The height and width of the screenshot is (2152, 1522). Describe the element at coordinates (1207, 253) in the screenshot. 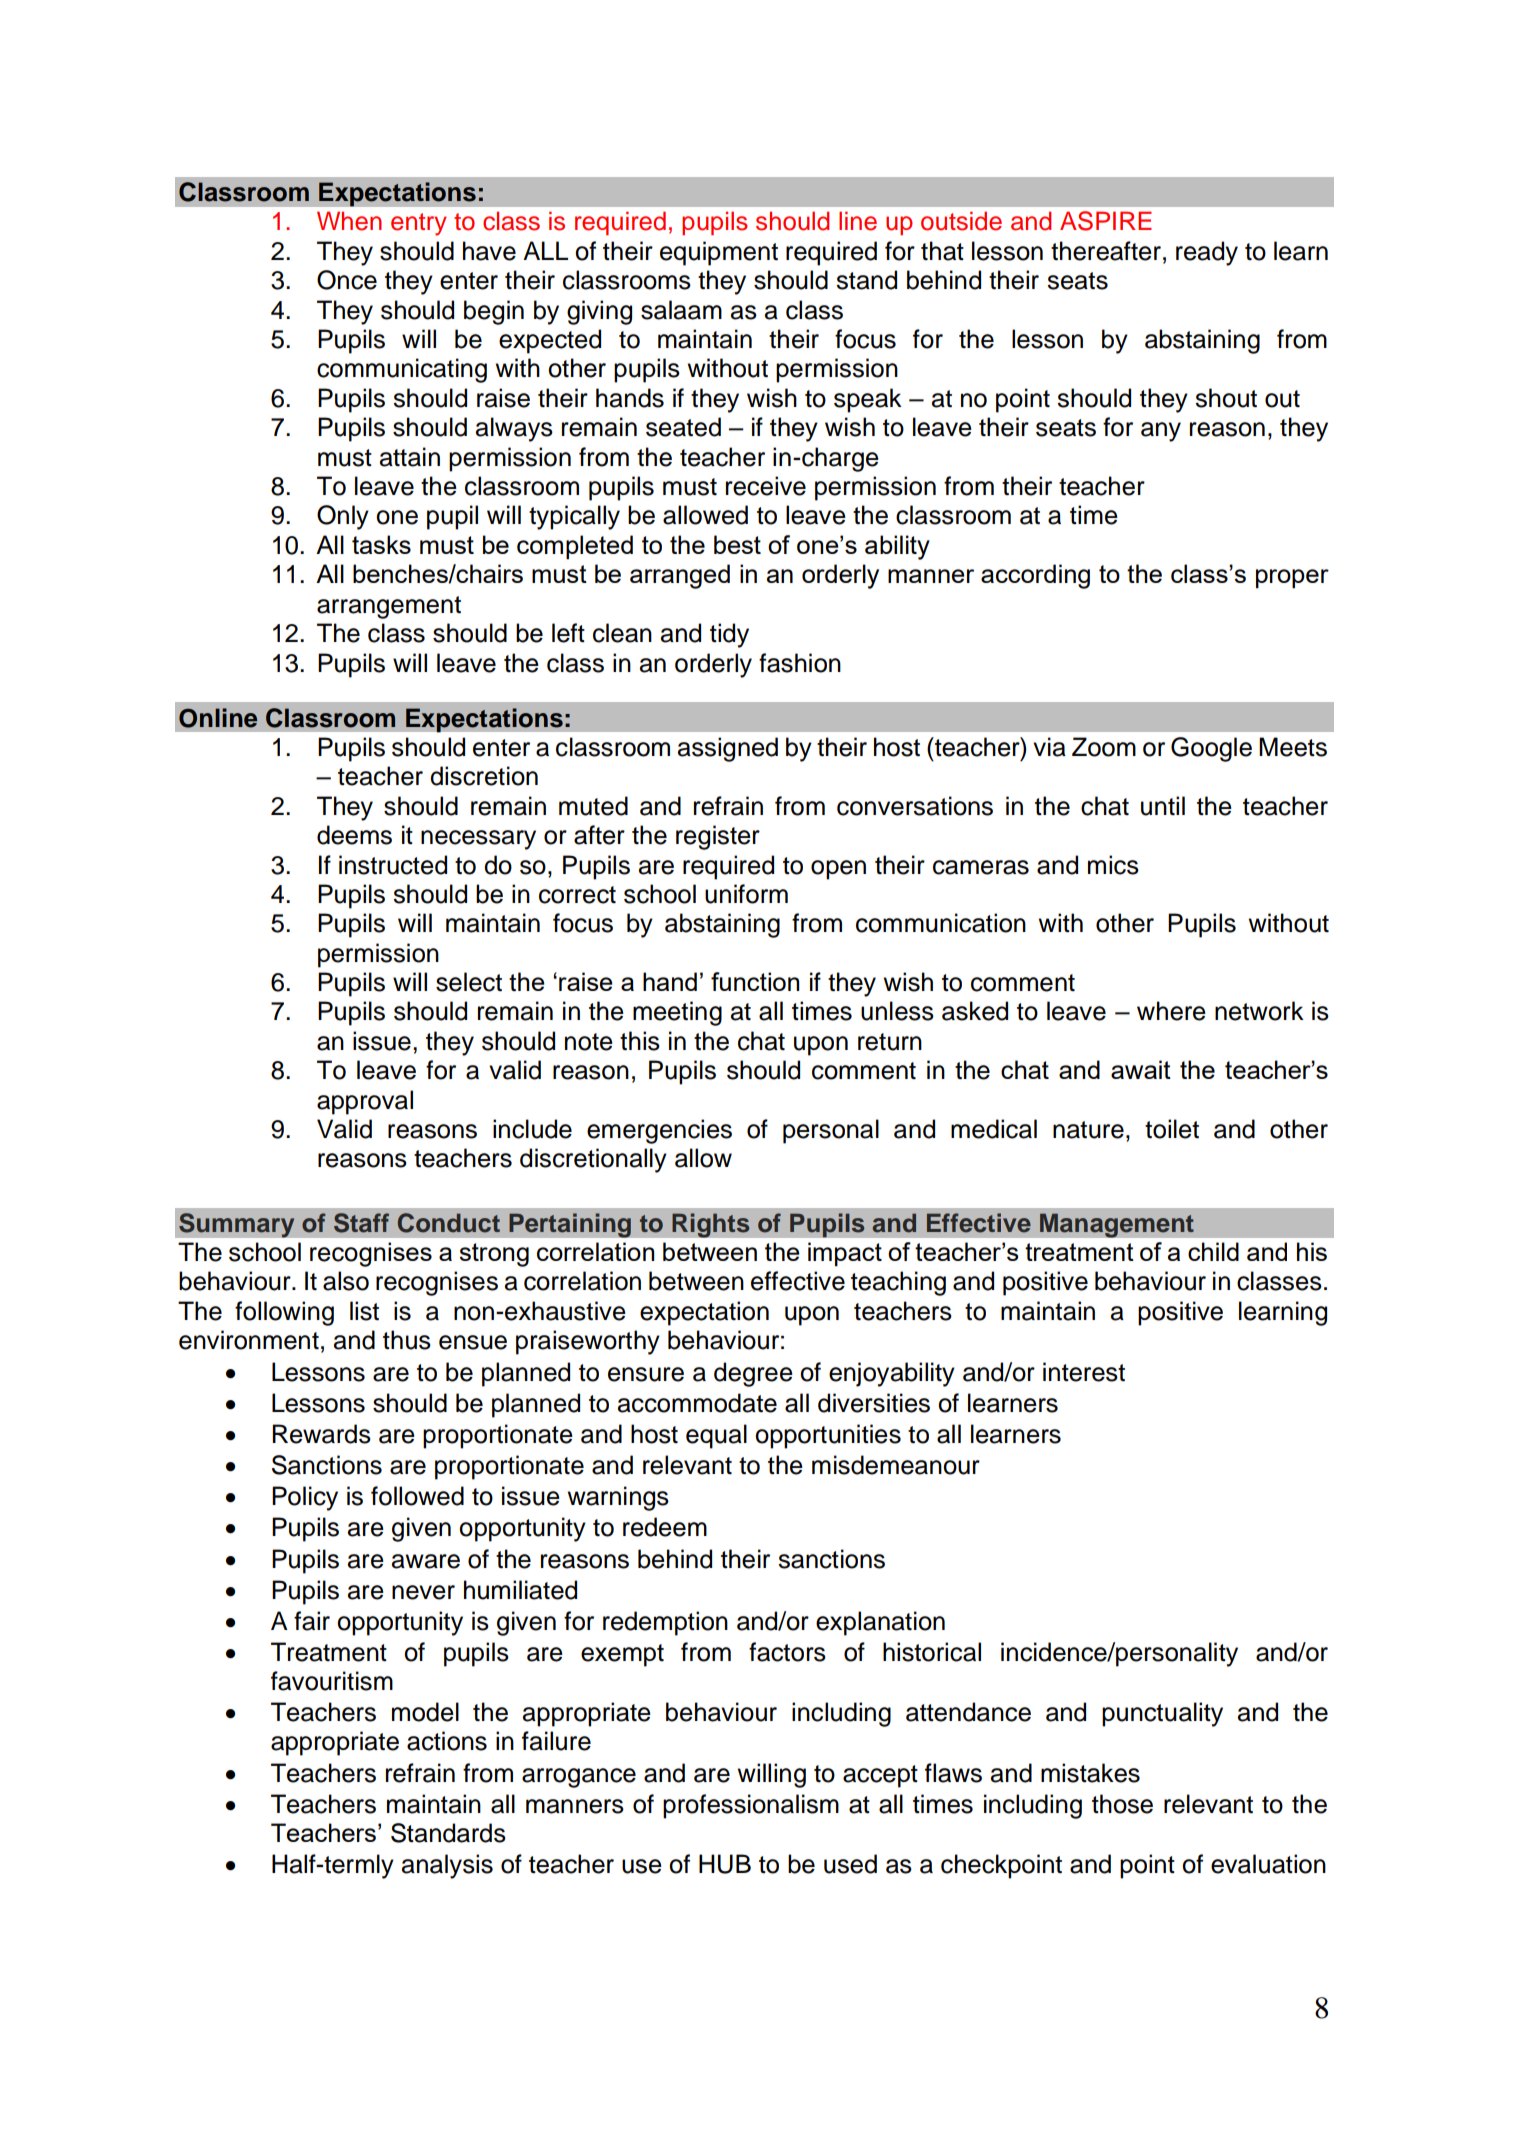

I see `ready` at that location.
